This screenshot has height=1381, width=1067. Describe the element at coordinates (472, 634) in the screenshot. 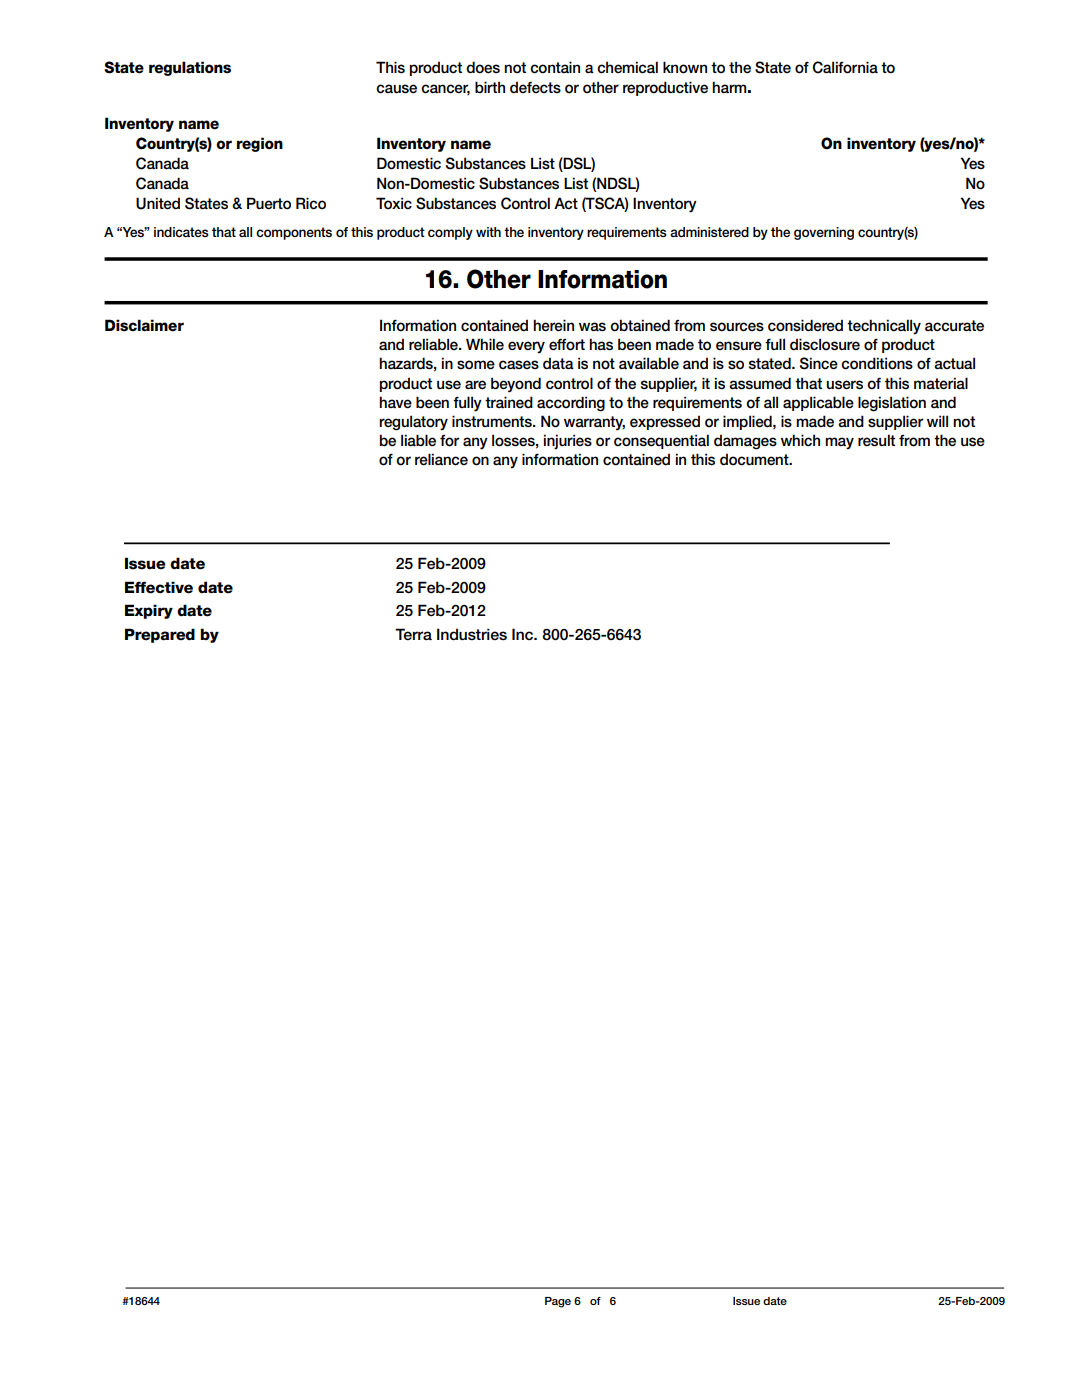

I see `Industries` at that location.
